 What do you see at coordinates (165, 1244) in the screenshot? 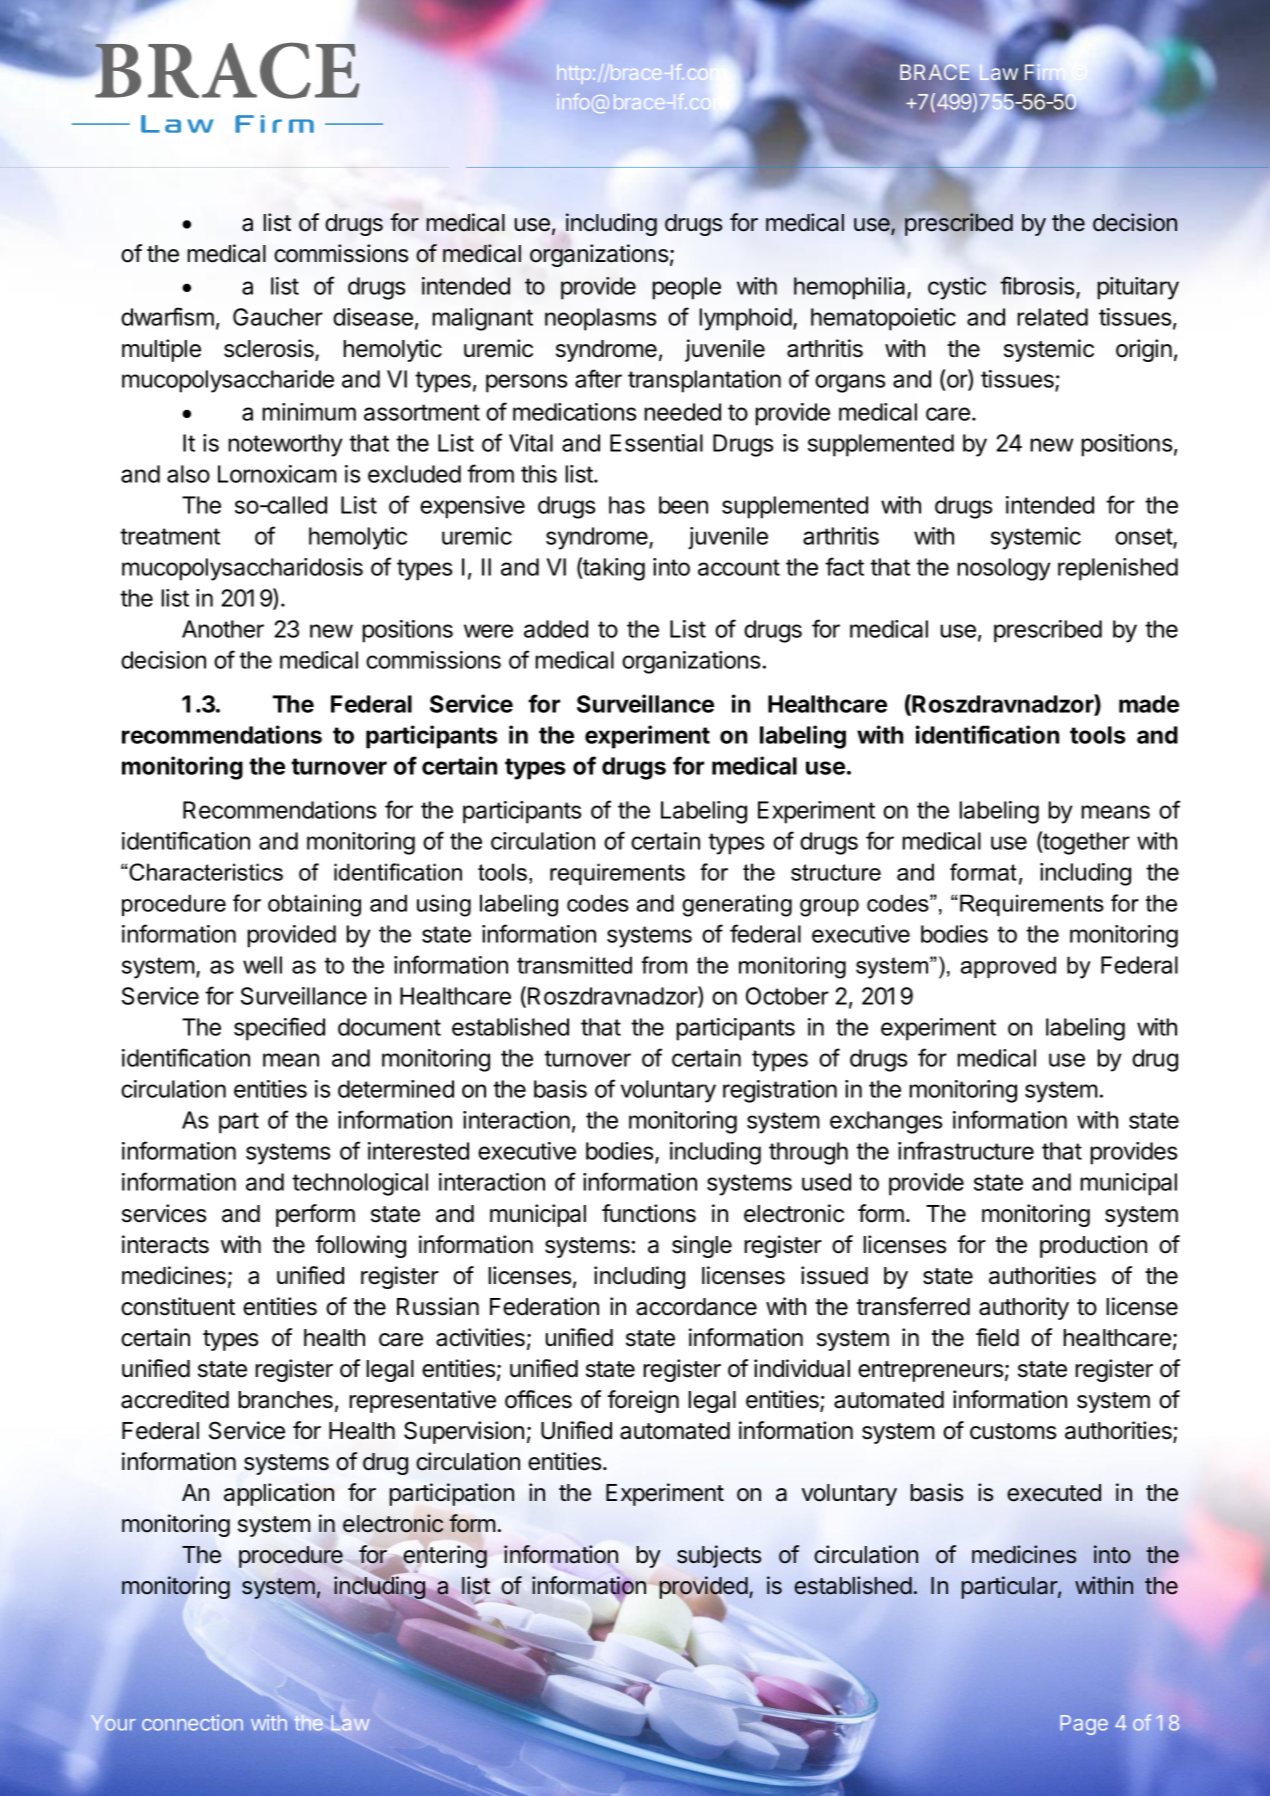
I see `interacts` at bounding box center [165, 1244].
